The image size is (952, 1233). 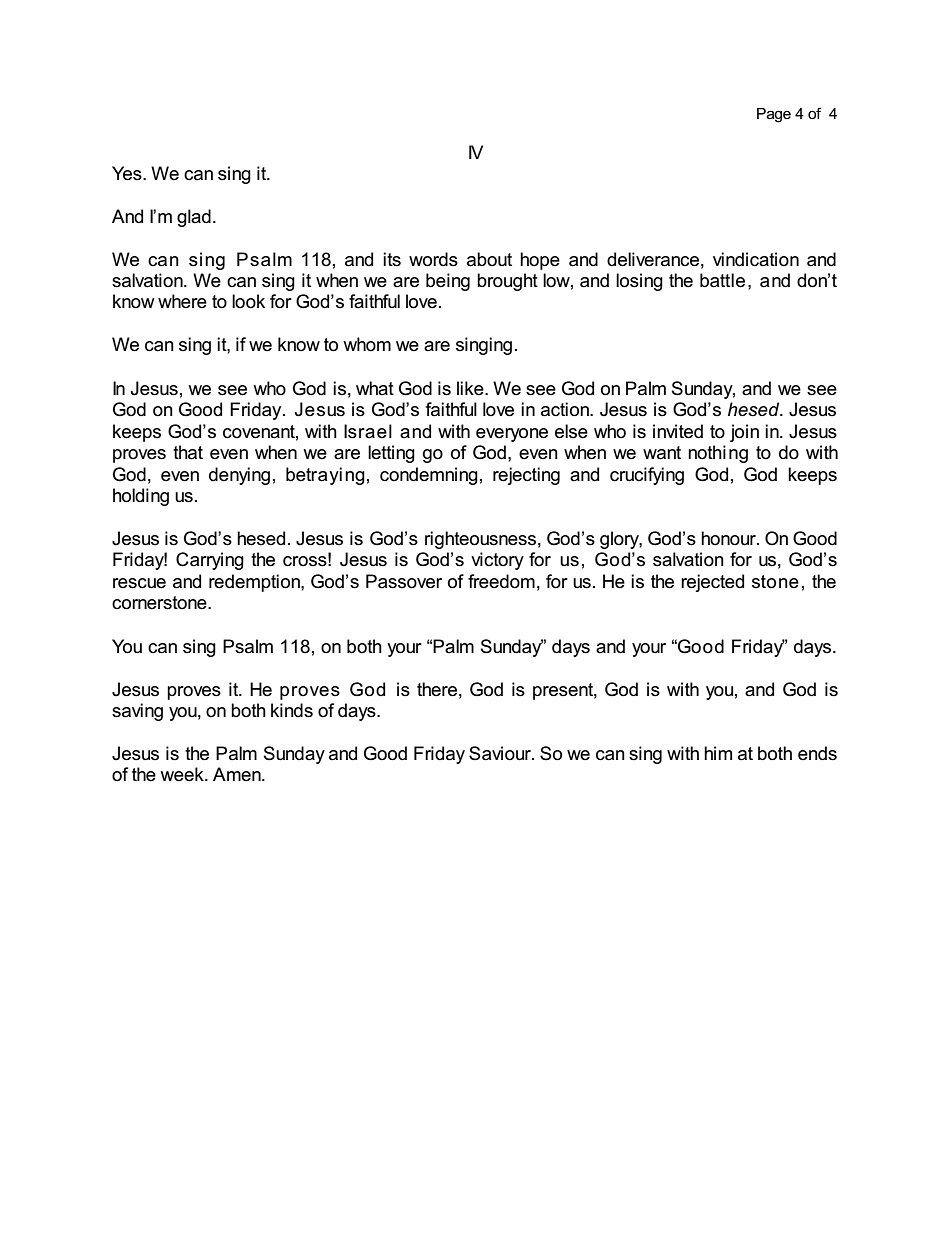 I want to click on Page, so click(x=774, y=115).
